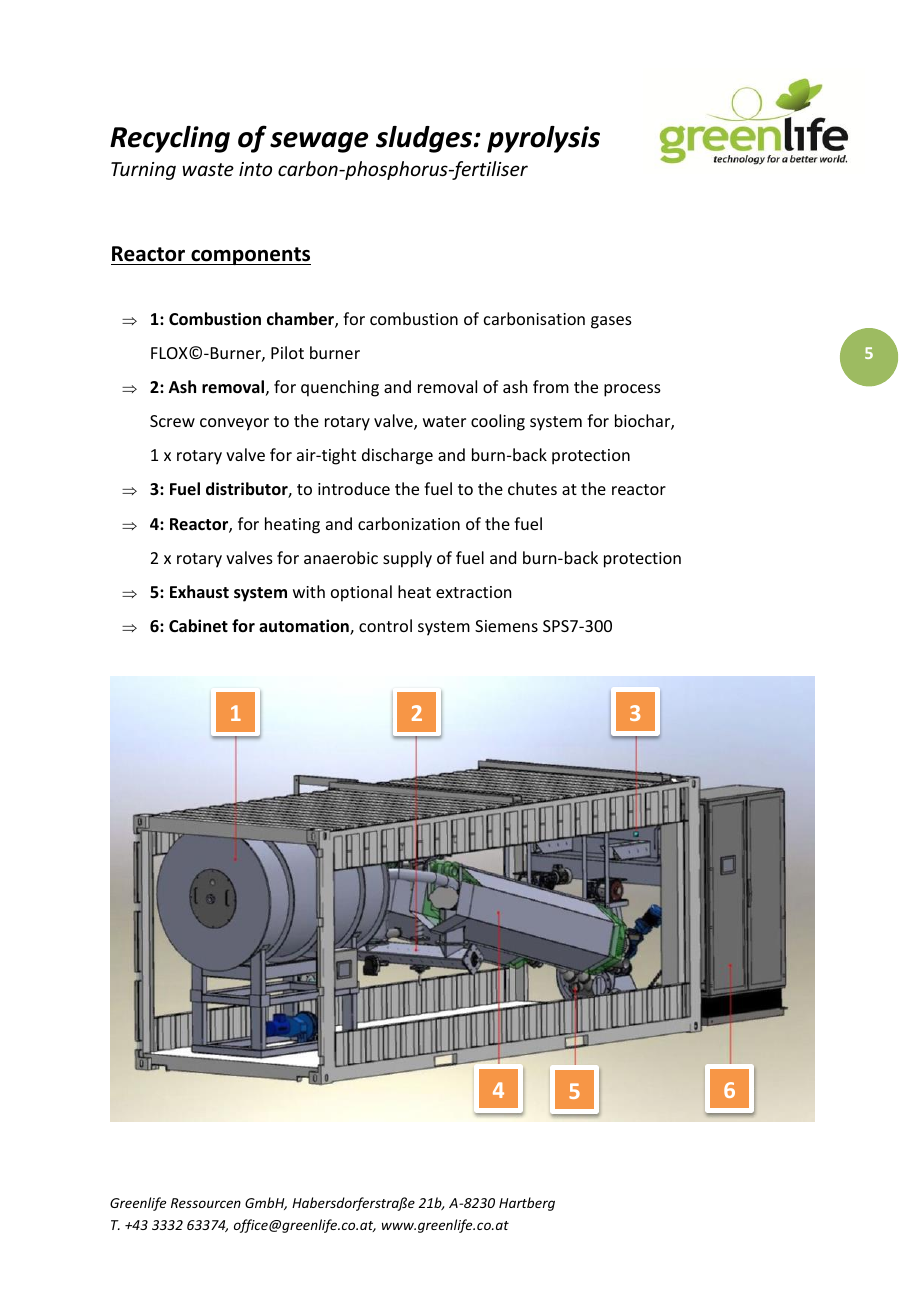 The height and width of the image is (1308, 924). What do you see at coordinates (551, 386) in the image?
I see `from` at bounding box center [551, 386].
